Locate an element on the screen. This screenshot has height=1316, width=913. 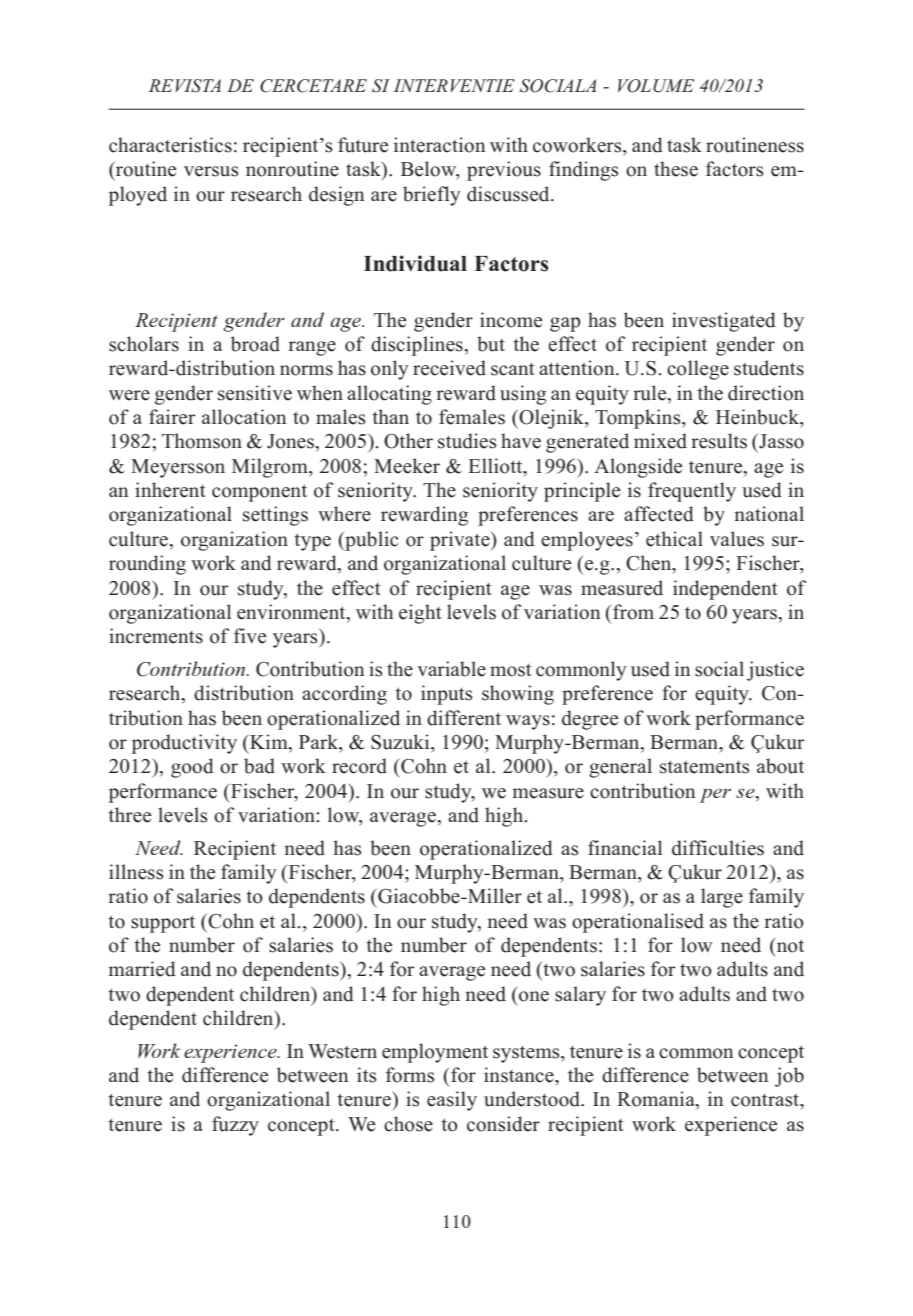
interaction is located at coordinates (439, 145).
